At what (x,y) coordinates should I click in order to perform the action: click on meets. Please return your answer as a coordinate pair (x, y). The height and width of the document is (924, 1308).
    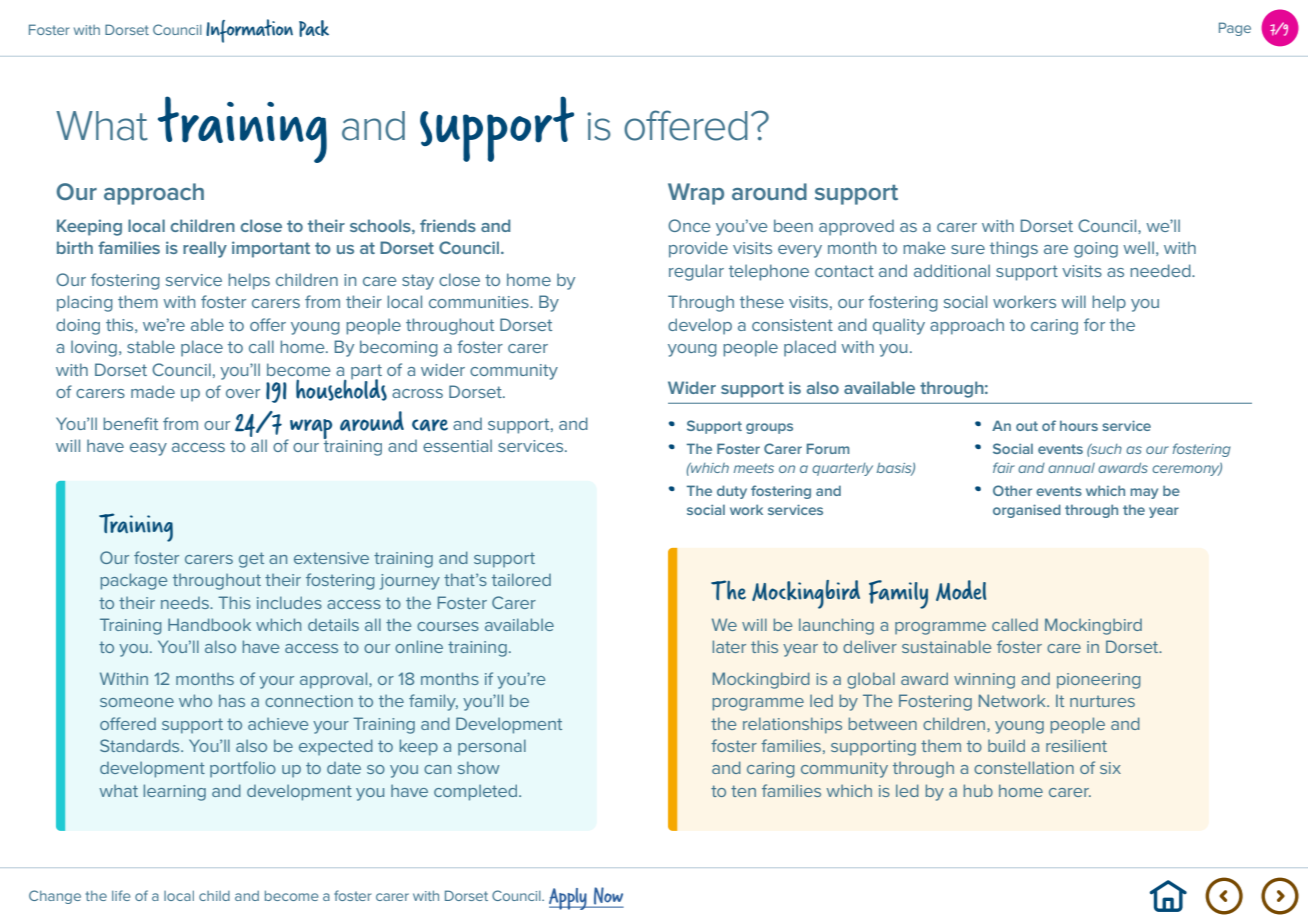
    Looking at the image, I should click on (754, 468).
